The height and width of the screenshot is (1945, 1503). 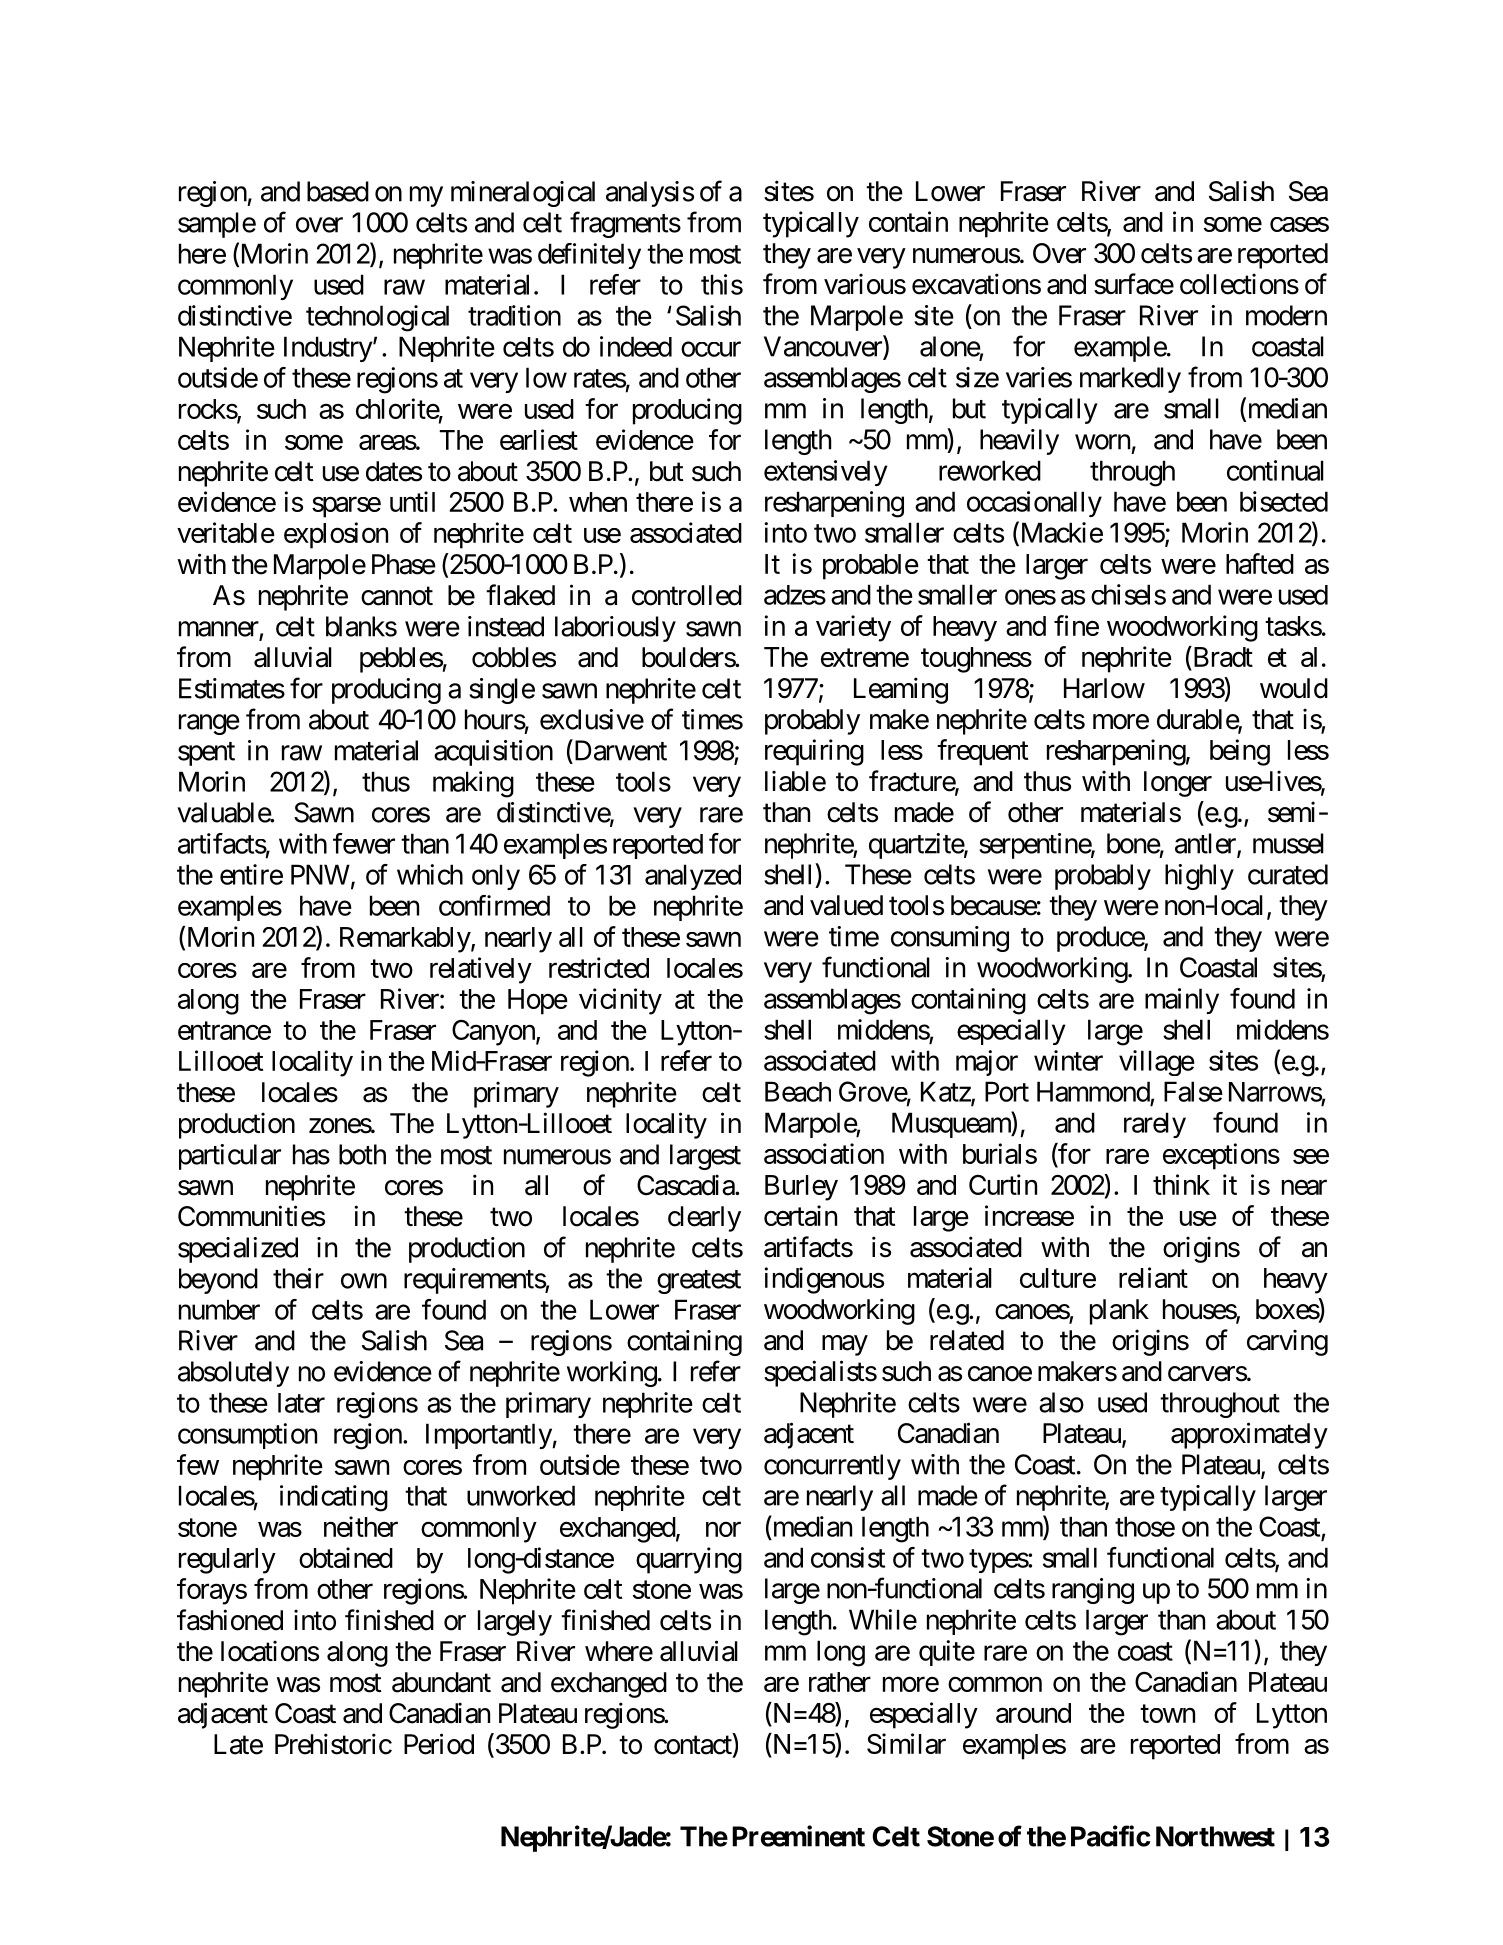 What do you see at coordinates (711, 349) in the screenshot?
I see `occur` at bounding box center [711, 349].
